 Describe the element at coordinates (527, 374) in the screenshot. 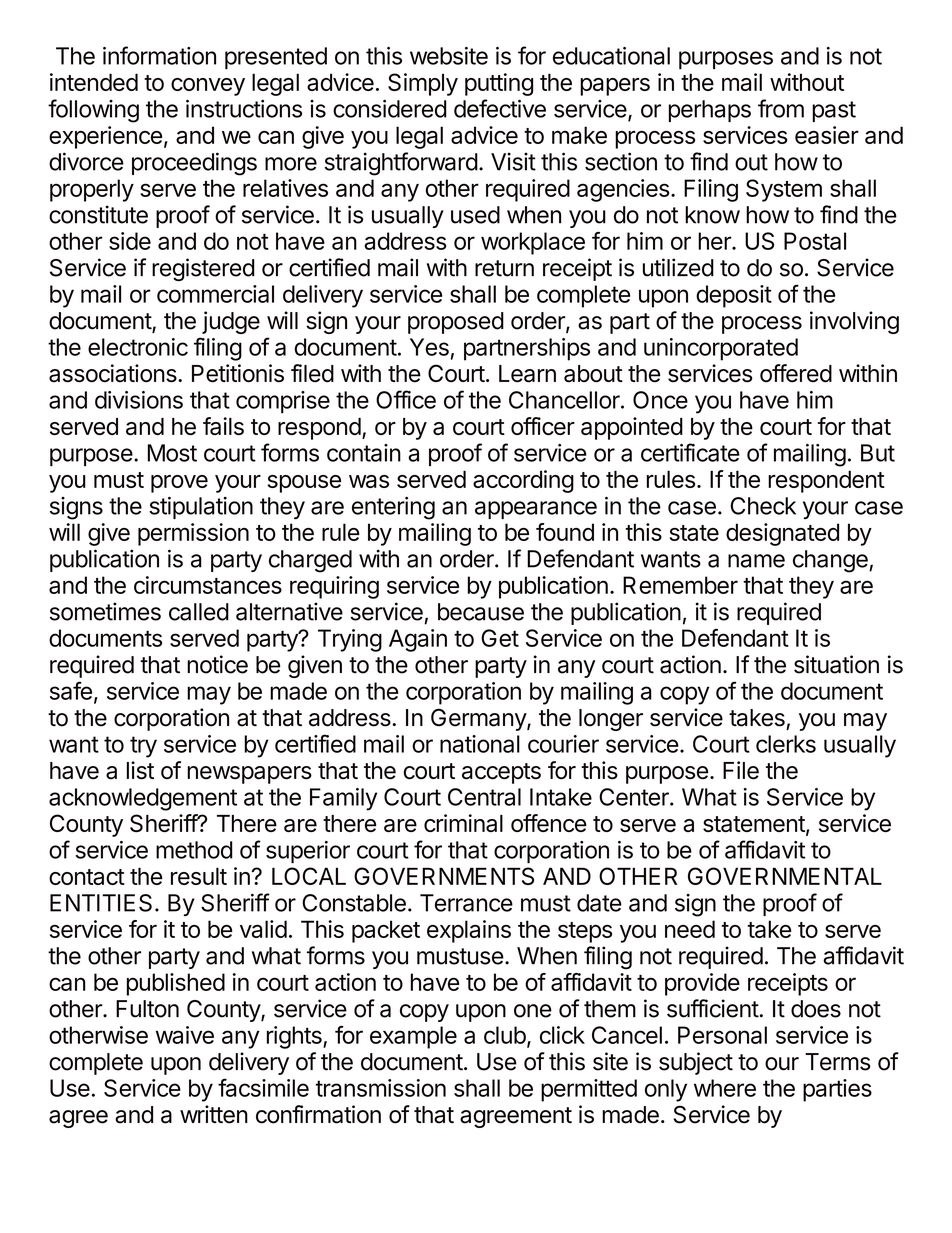

I see `Learn` at that location.
